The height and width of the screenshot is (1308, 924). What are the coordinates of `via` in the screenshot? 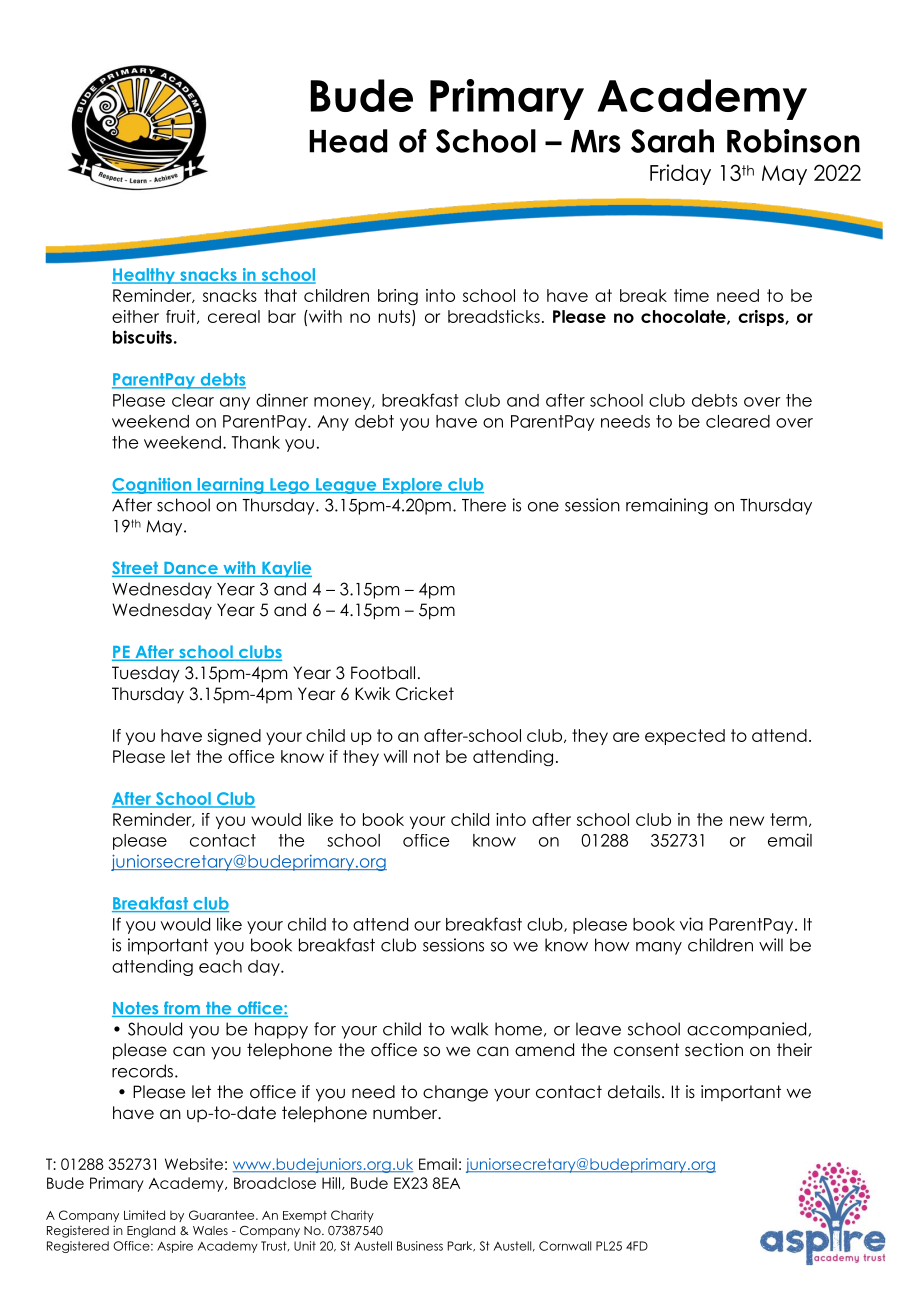 It's located at (691, 924).
